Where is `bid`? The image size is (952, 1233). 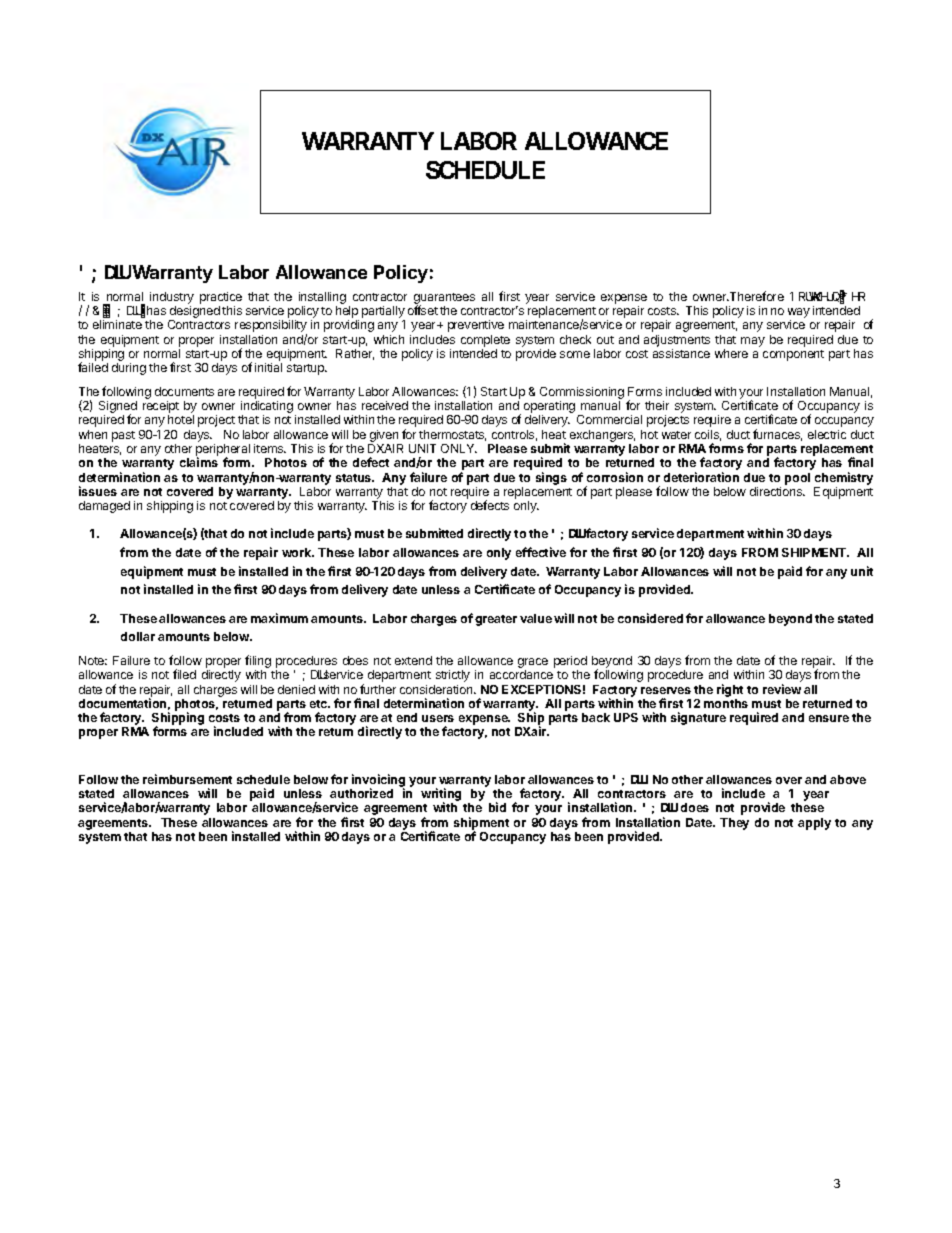 bid is located at coordinates (497, 807).
